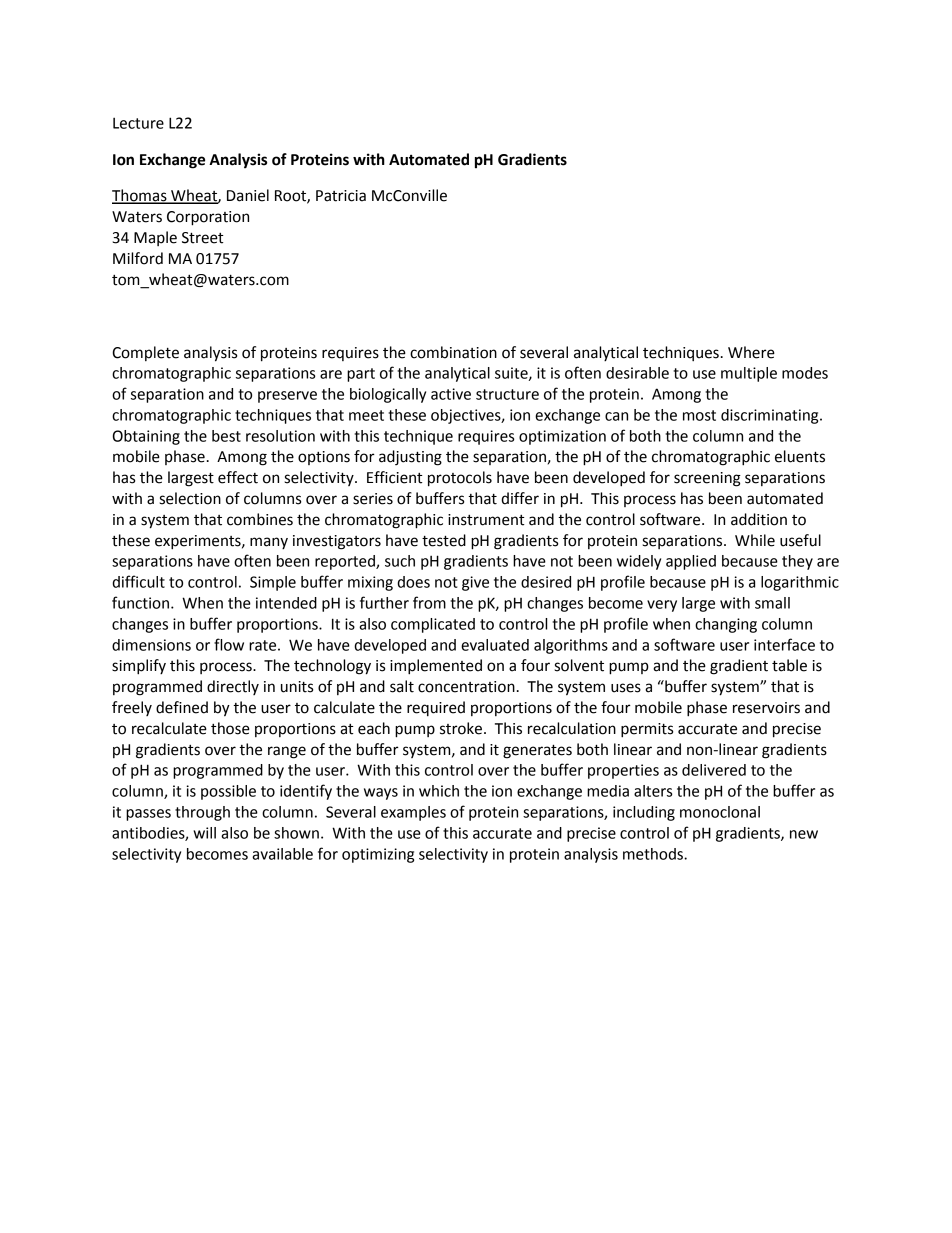 The height and width of the page is (1233, 952). Describe the element at coordinates (204, 833) in the page. I see `will` at that location.
